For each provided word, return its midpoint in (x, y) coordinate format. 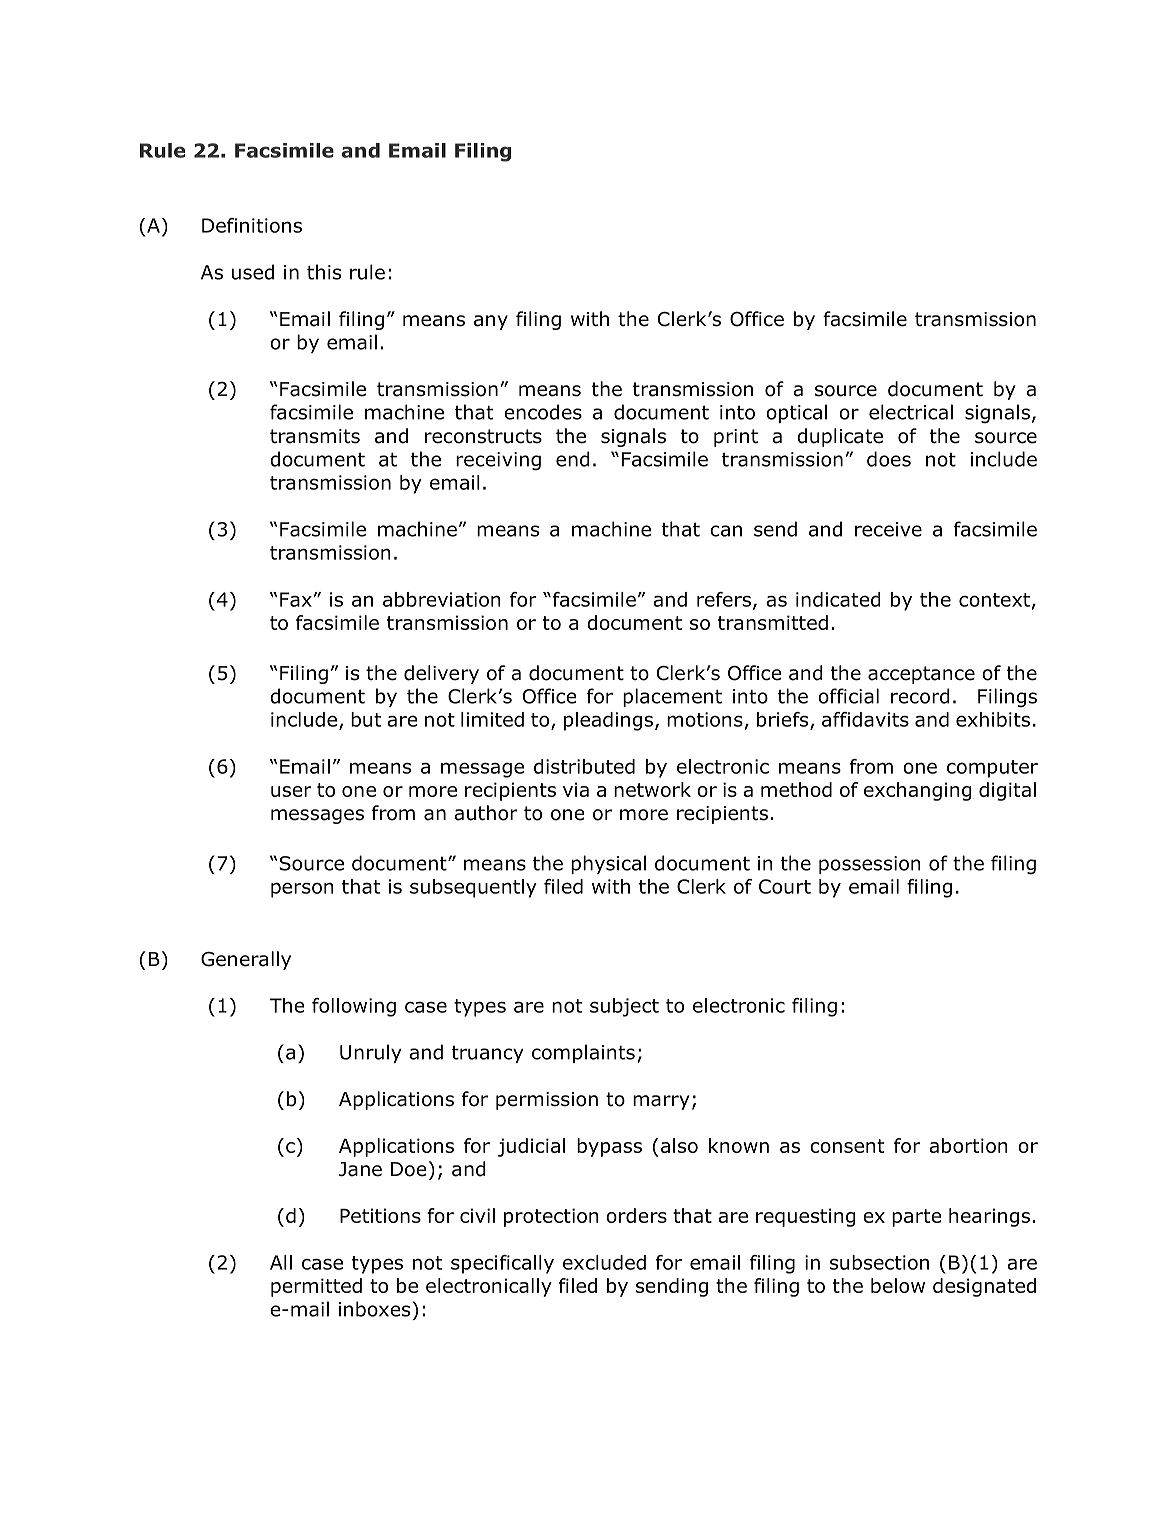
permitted (316, 1287)
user (291, 791)
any (491, 322)
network (652, 789)
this (324, 272)
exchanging (918, 791)
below (898, 1285)
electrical (911, 412)
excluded (604, 1262)
